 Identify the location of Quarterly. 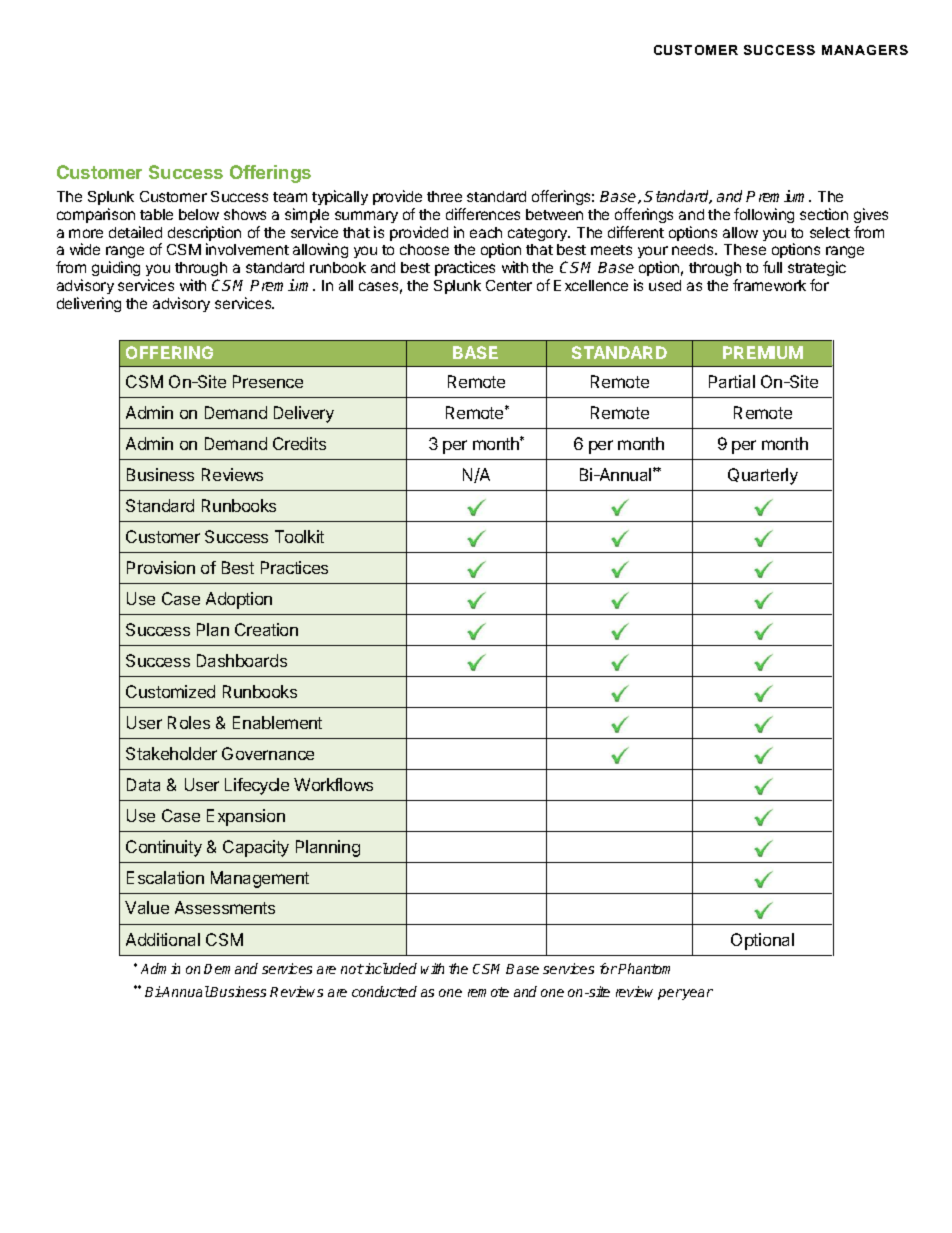
(763, 476).
